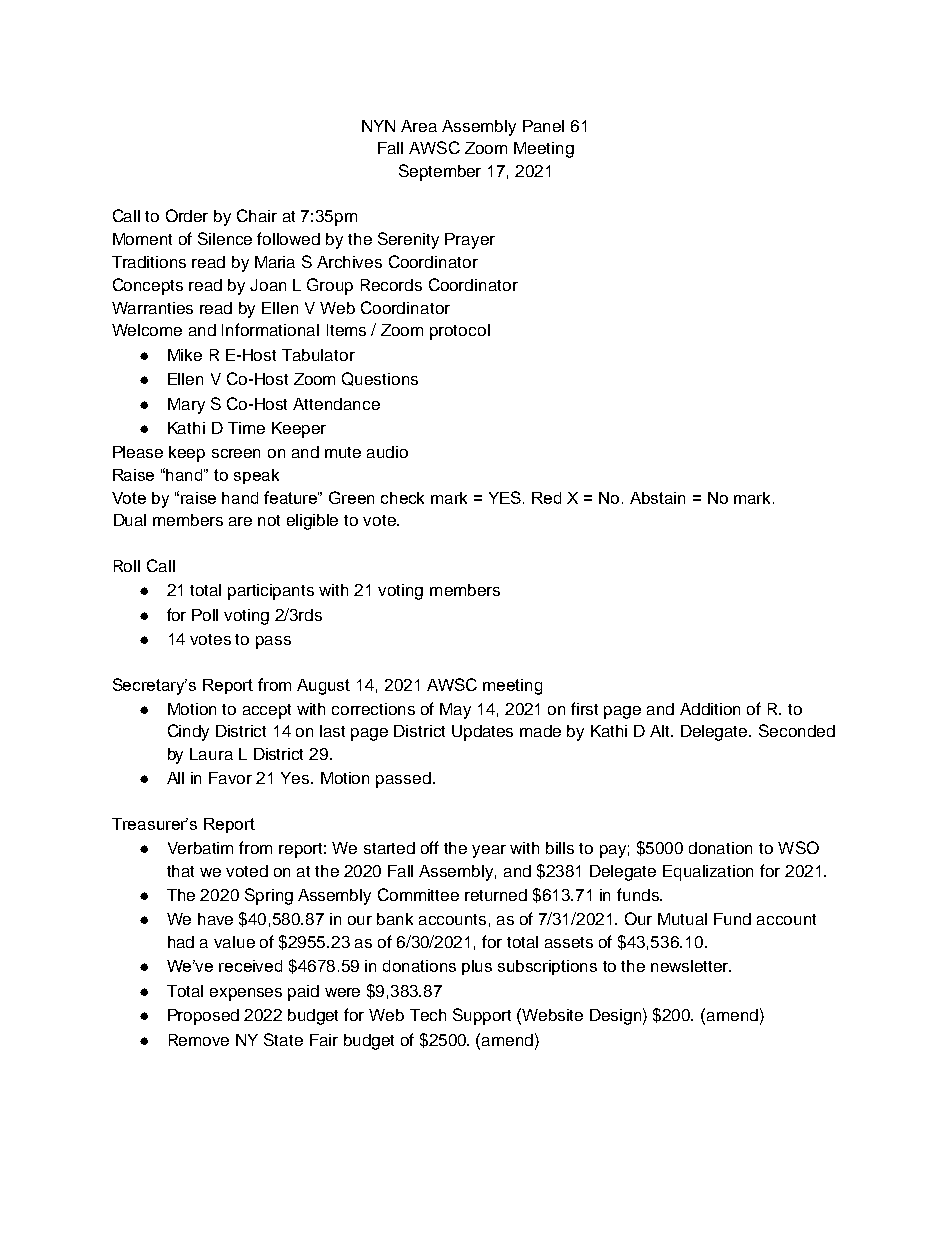 Image resolution: width=952 pixels, height=1233 pixels. Describe the element at coordinates (543, 126) in the page. I see `Panel` at that location.
